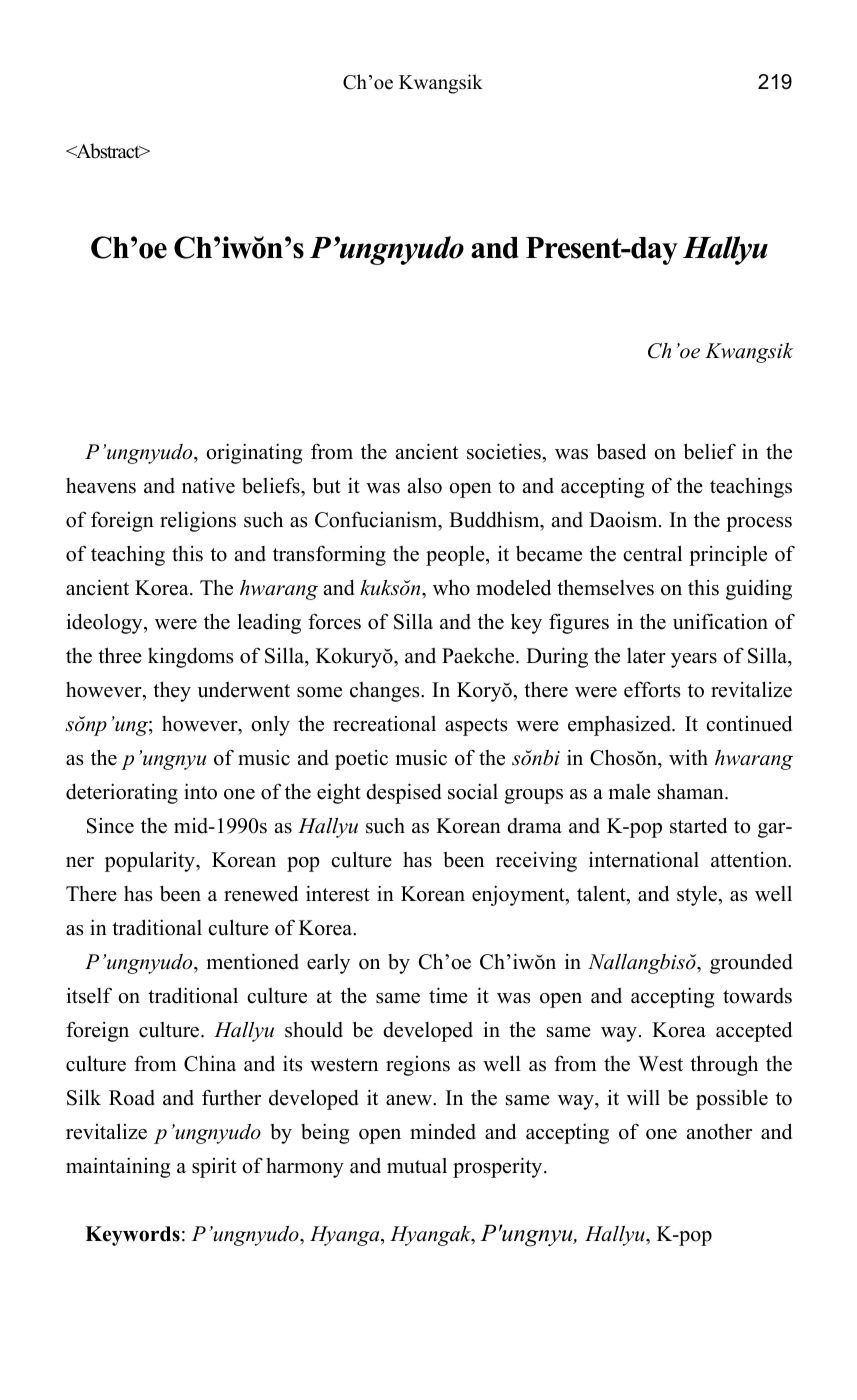 The width and height of the screenshot is (857, 1400). Describe the element at coordinates (505, 451) in the screenshot. I see `societies` at that location.
